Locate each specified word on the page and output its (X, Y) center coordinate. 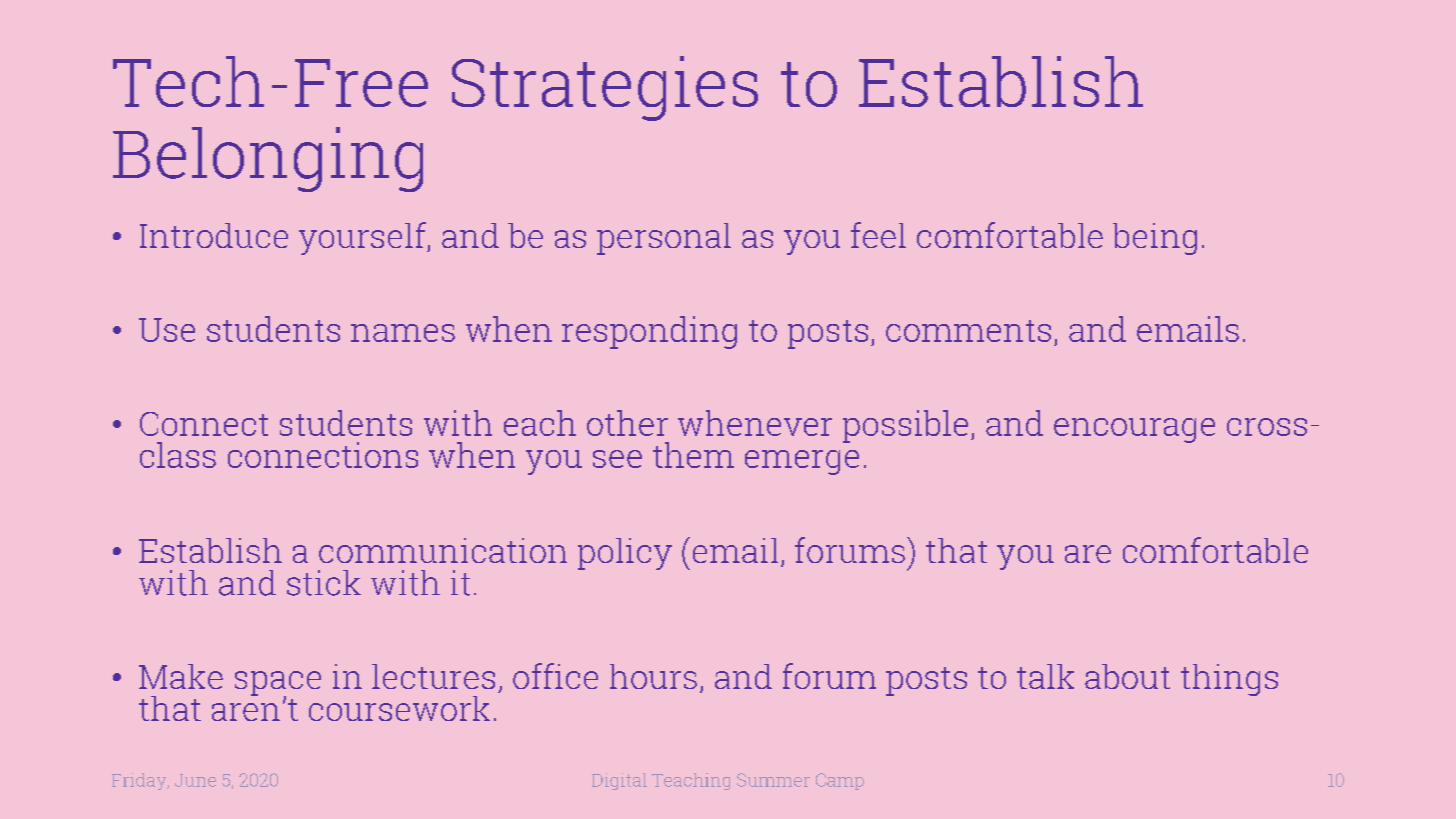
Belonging (268, 159)
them (693, 455)
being (1155, 239)
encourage (1134, 430)
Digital (619, 781)
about (1127, 676)
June (195, 780)
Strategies (605, 88)
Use (167, 330)
